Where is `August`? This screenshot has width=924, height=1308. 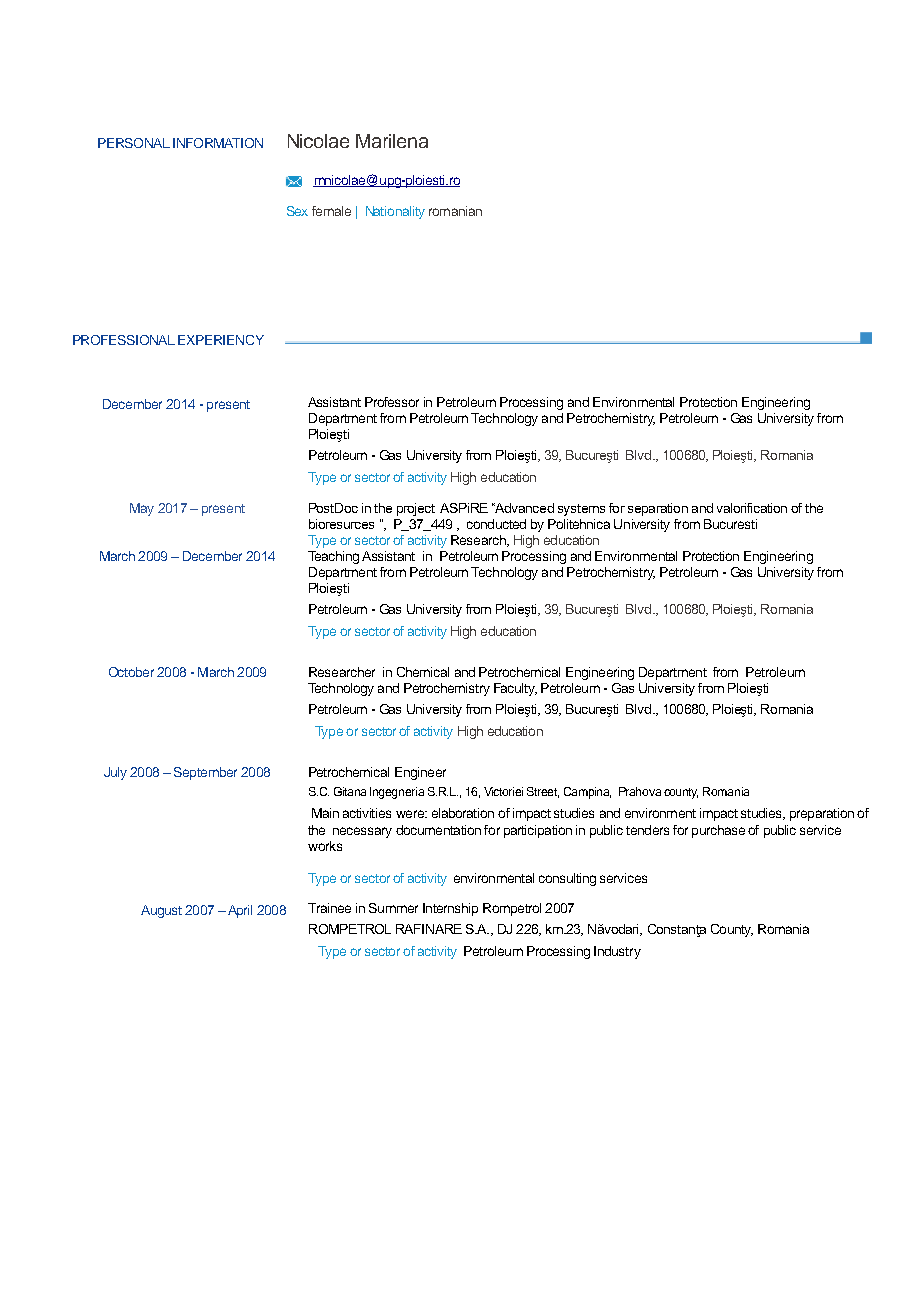
August is located at coordinates (161, 911).
